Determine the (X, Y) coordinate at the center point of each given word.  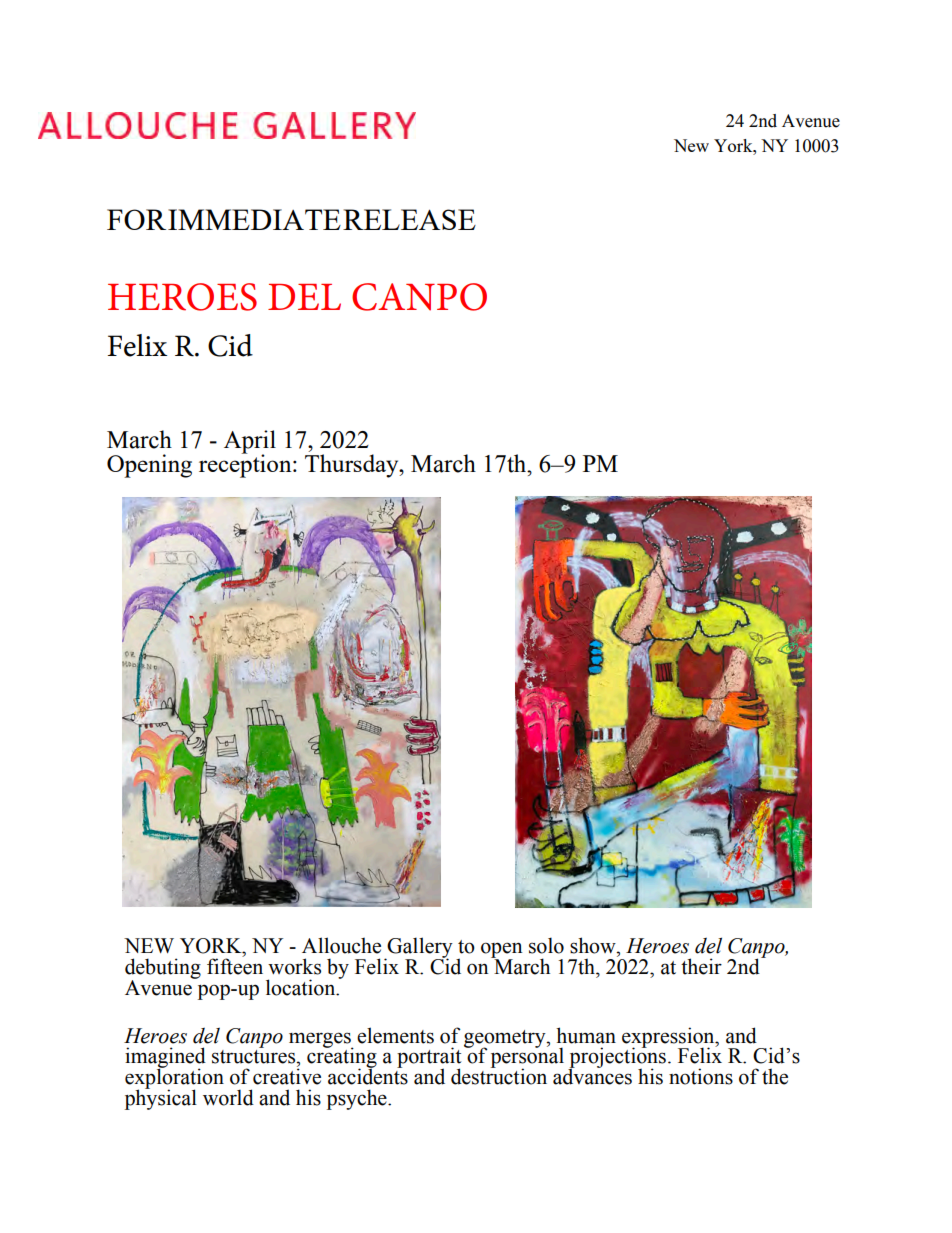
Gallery (419, 948)
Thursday (353, 466)
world (228, 1097)
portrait (429, 1059)
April (250, 442)
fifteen (235, 965)
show (594, 945)
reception (246, 465)
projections (617, 1058)
